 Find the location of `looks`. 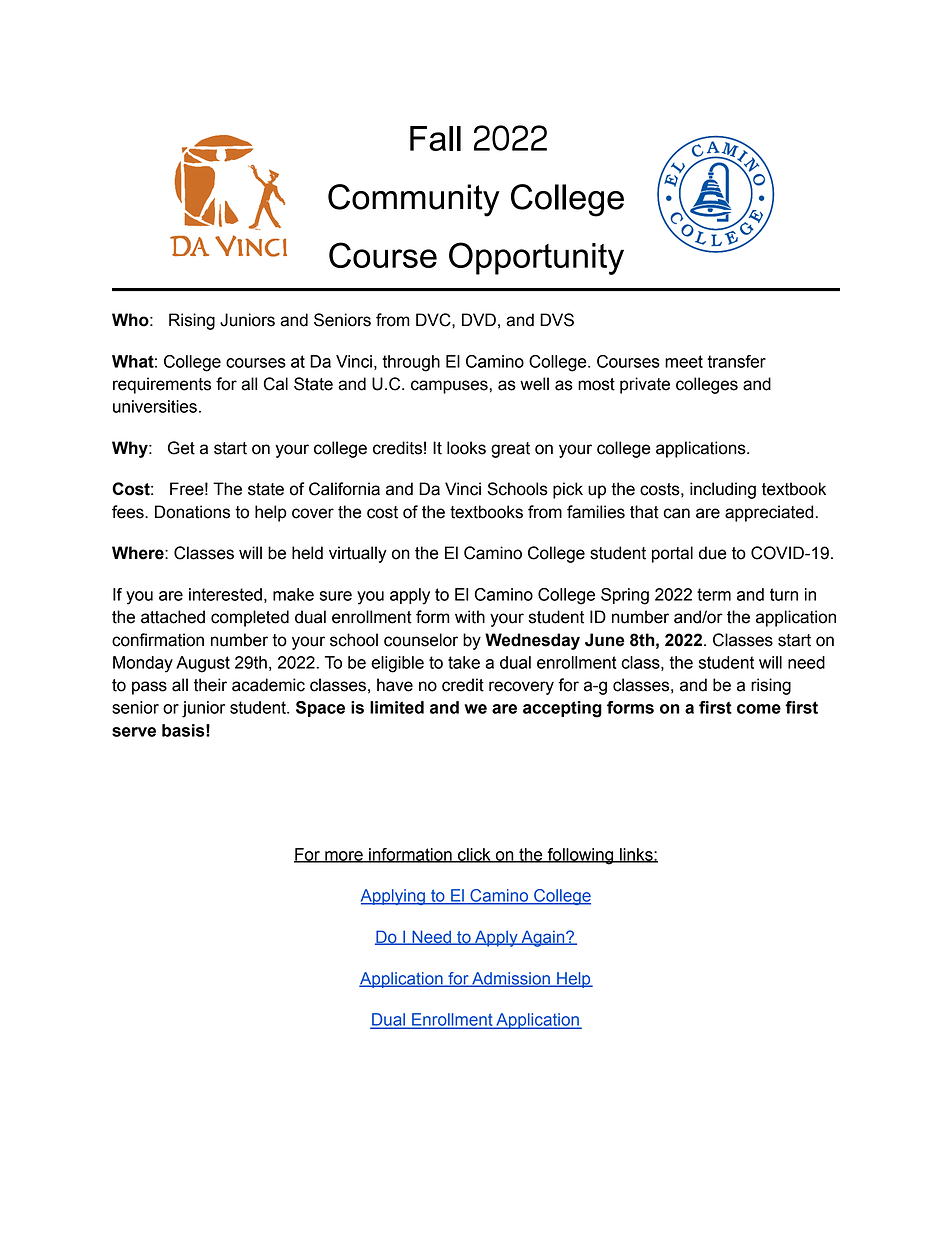

looks is located at coordinates (466, 448).
